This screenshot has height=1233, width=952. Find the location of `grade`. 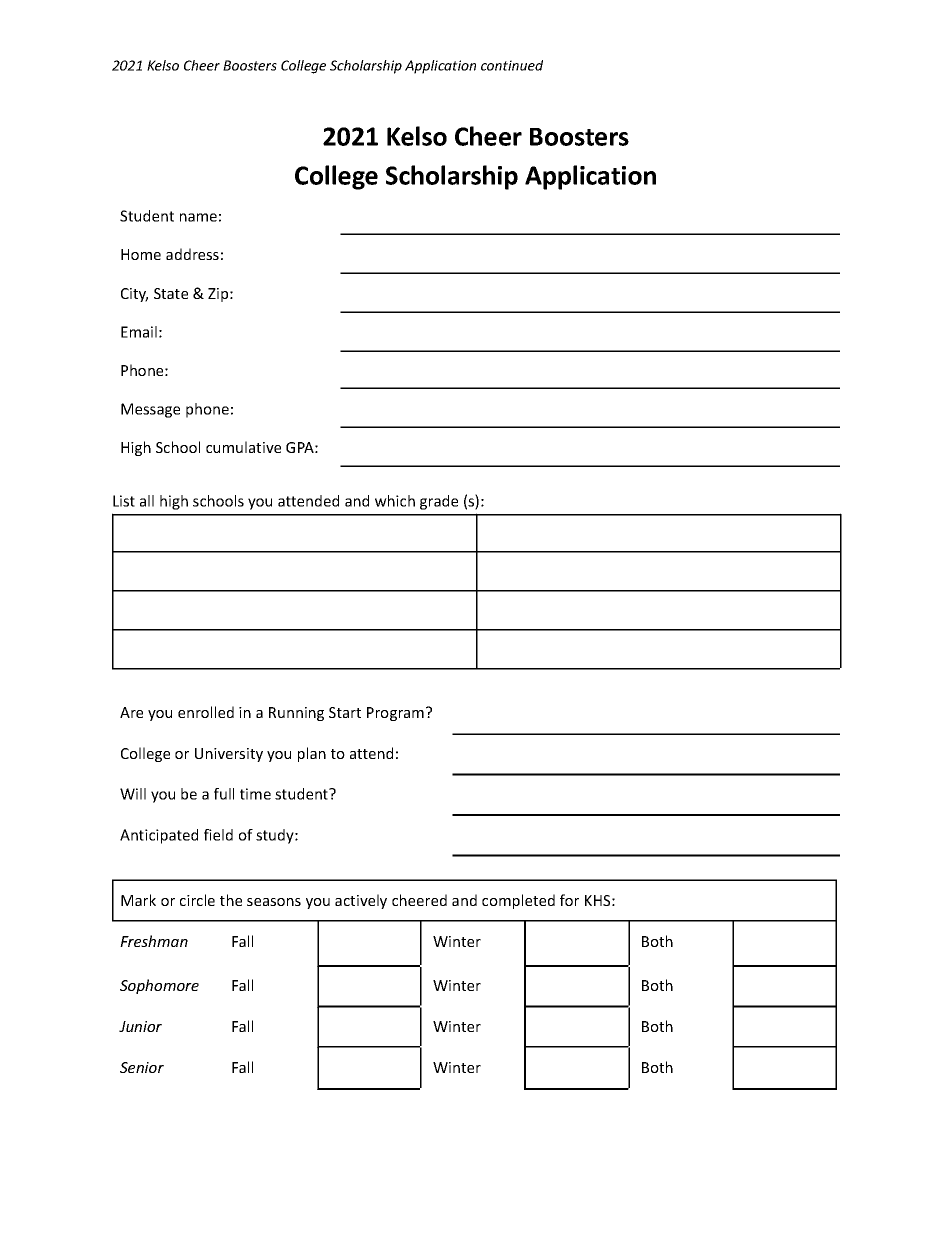

grade is located at coordinates (439, 502).
